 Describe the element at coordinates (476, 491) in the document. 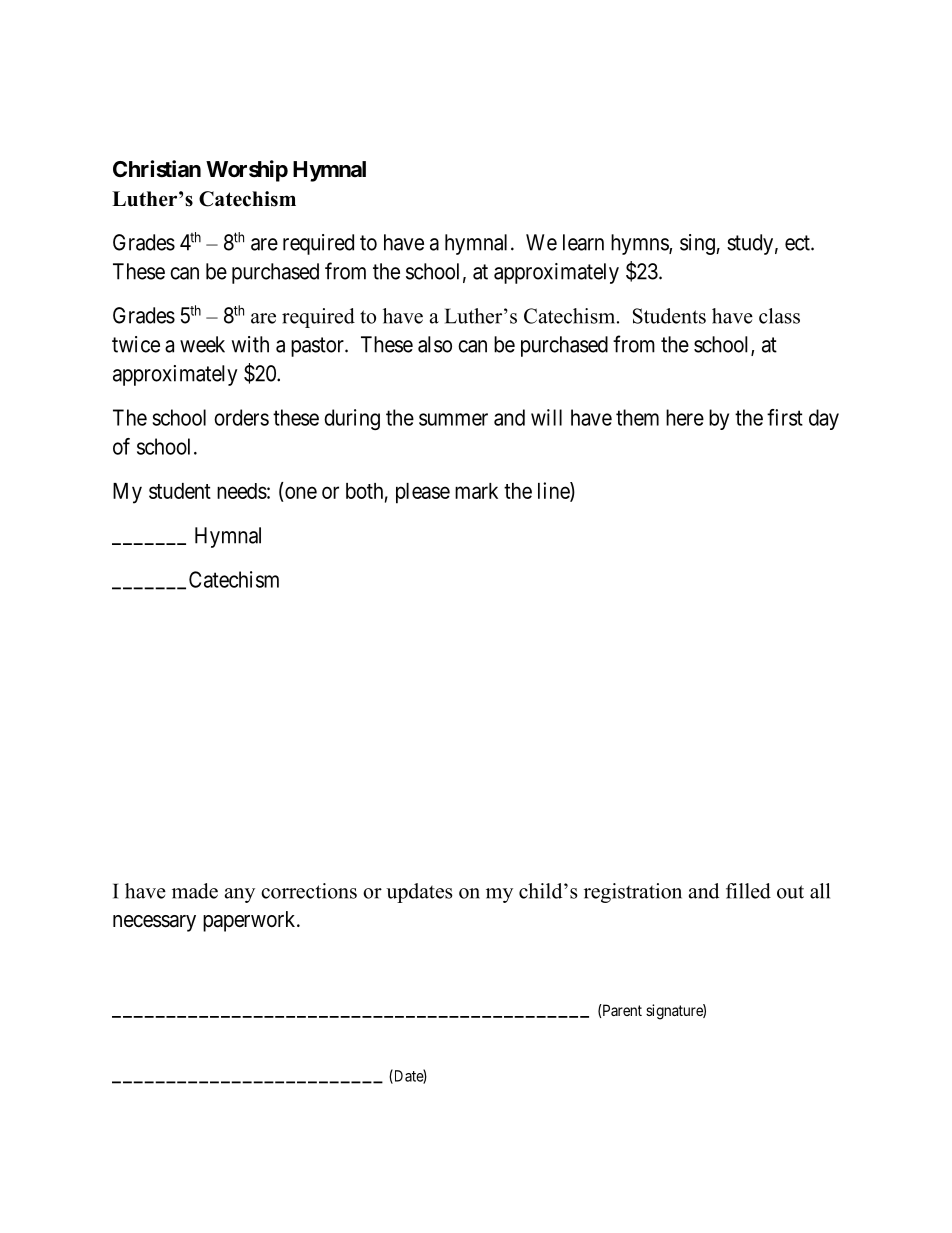

I see `mark` at that location.
